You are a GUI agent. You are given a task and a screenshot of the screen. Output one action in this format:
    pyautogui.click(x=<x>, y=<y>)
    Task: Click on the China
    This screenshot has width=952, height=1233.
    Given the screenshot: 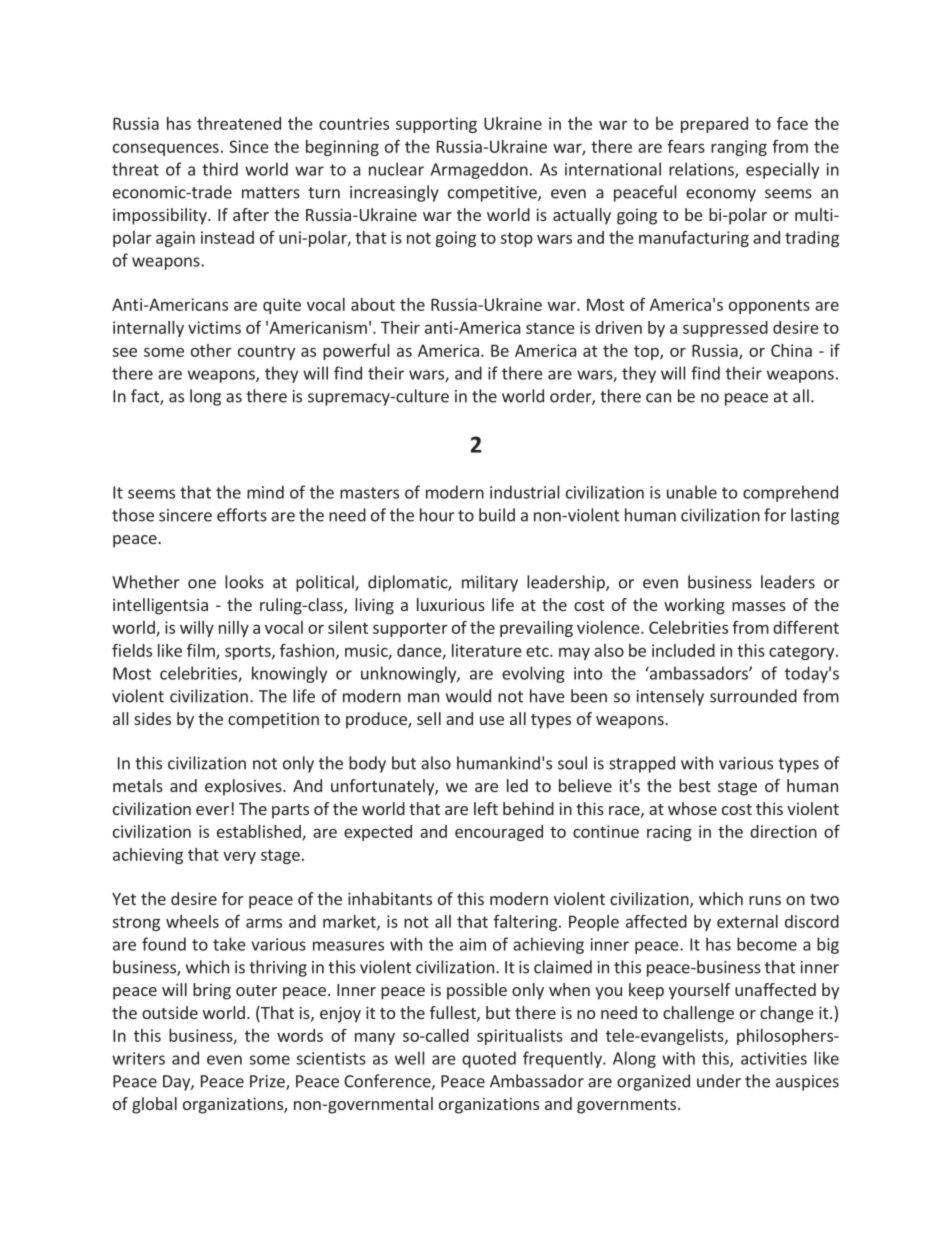 What is the action you would take?
    pyautogui.click(x=791, y=350)
